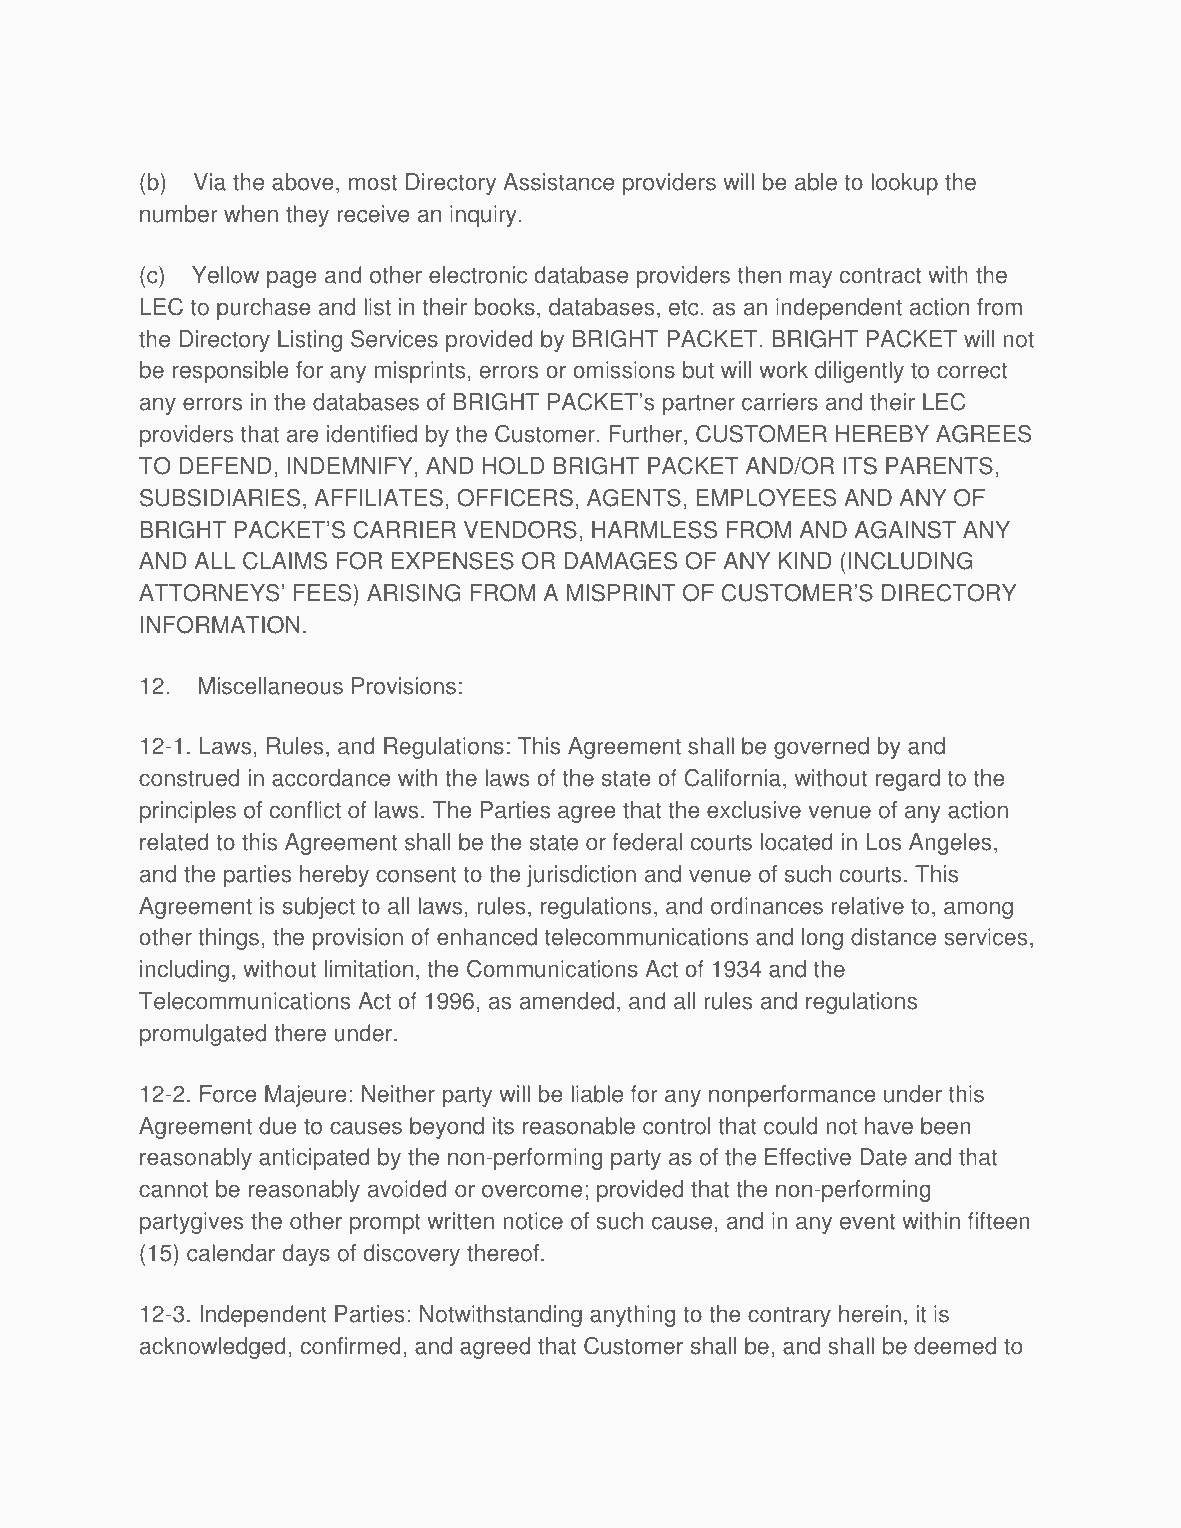 This screenshot has width=1181, height=1528. What do you see at coordinates (213, 1348) in the screenshot?
I see `acknowledged` at bounding box center [213, 1348].
